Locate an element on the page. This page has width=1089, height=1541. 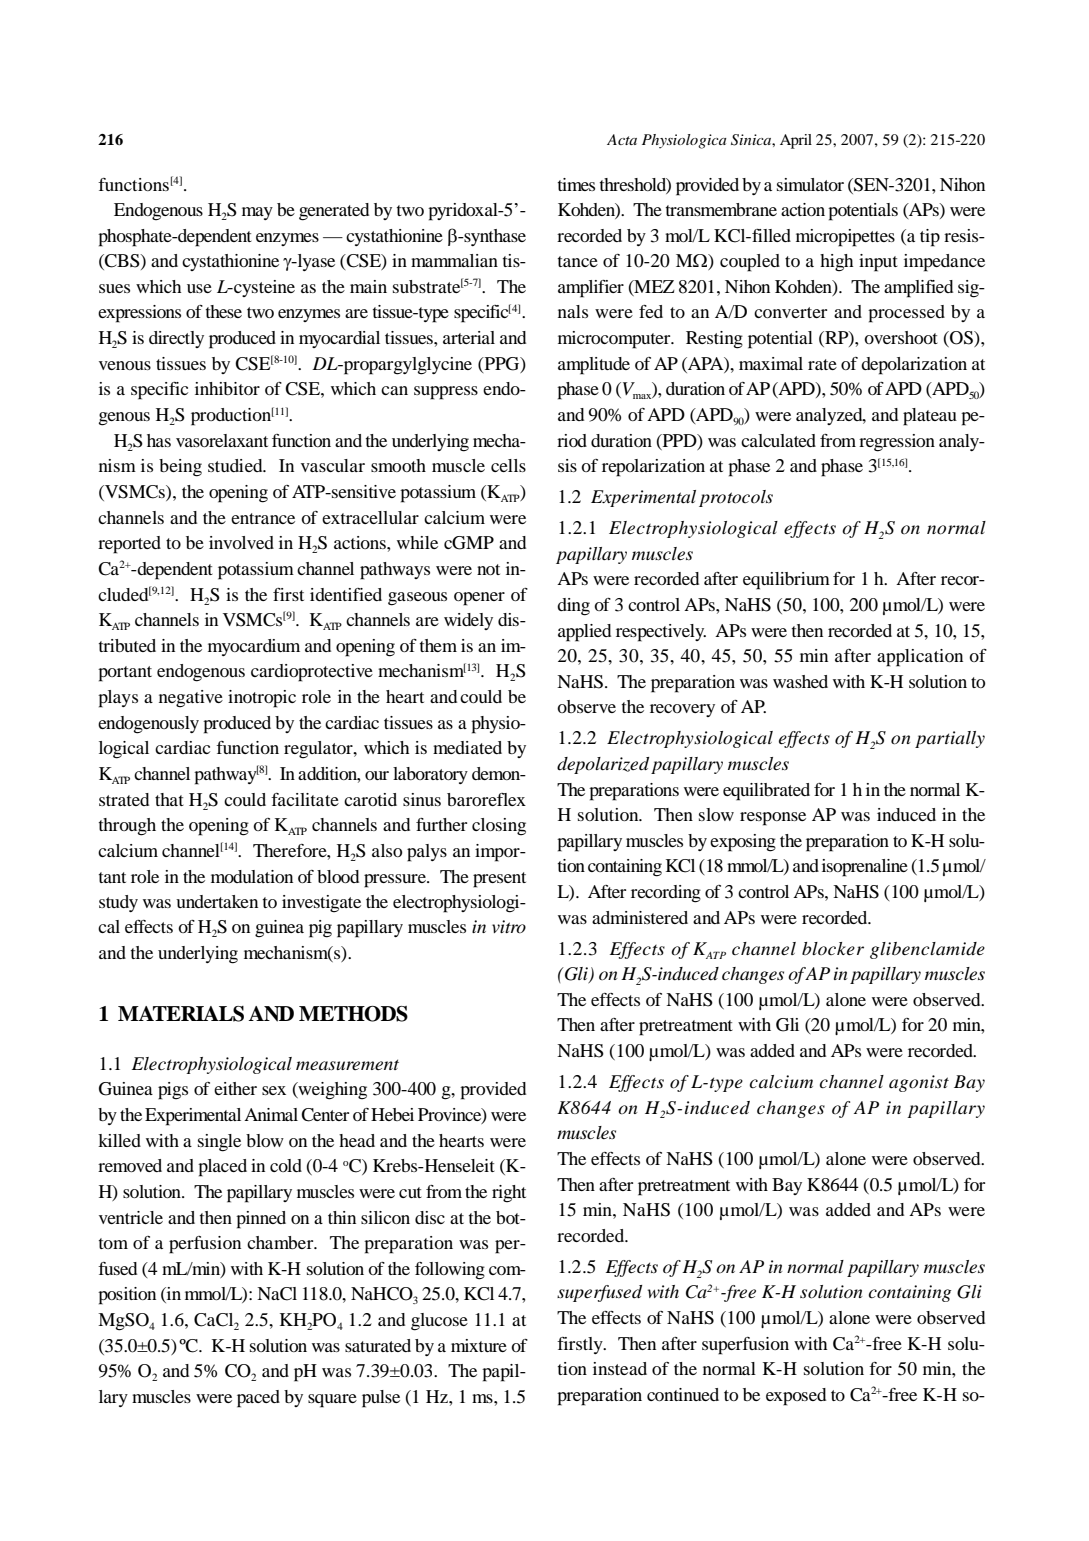
depolarized is located at coordinates (603, 765).
